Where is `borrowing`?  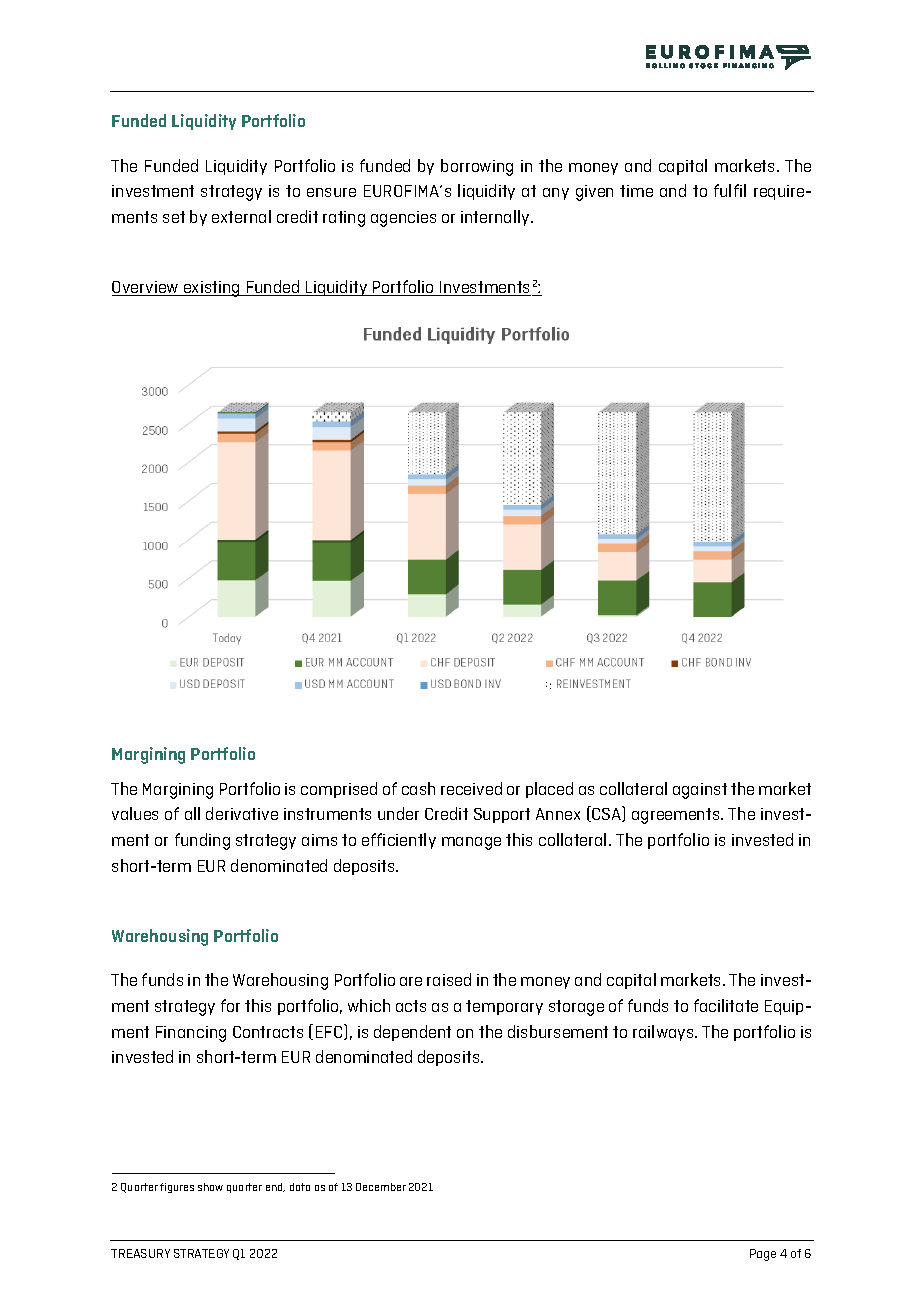
borrowing is located at coordinates (477, 167).
